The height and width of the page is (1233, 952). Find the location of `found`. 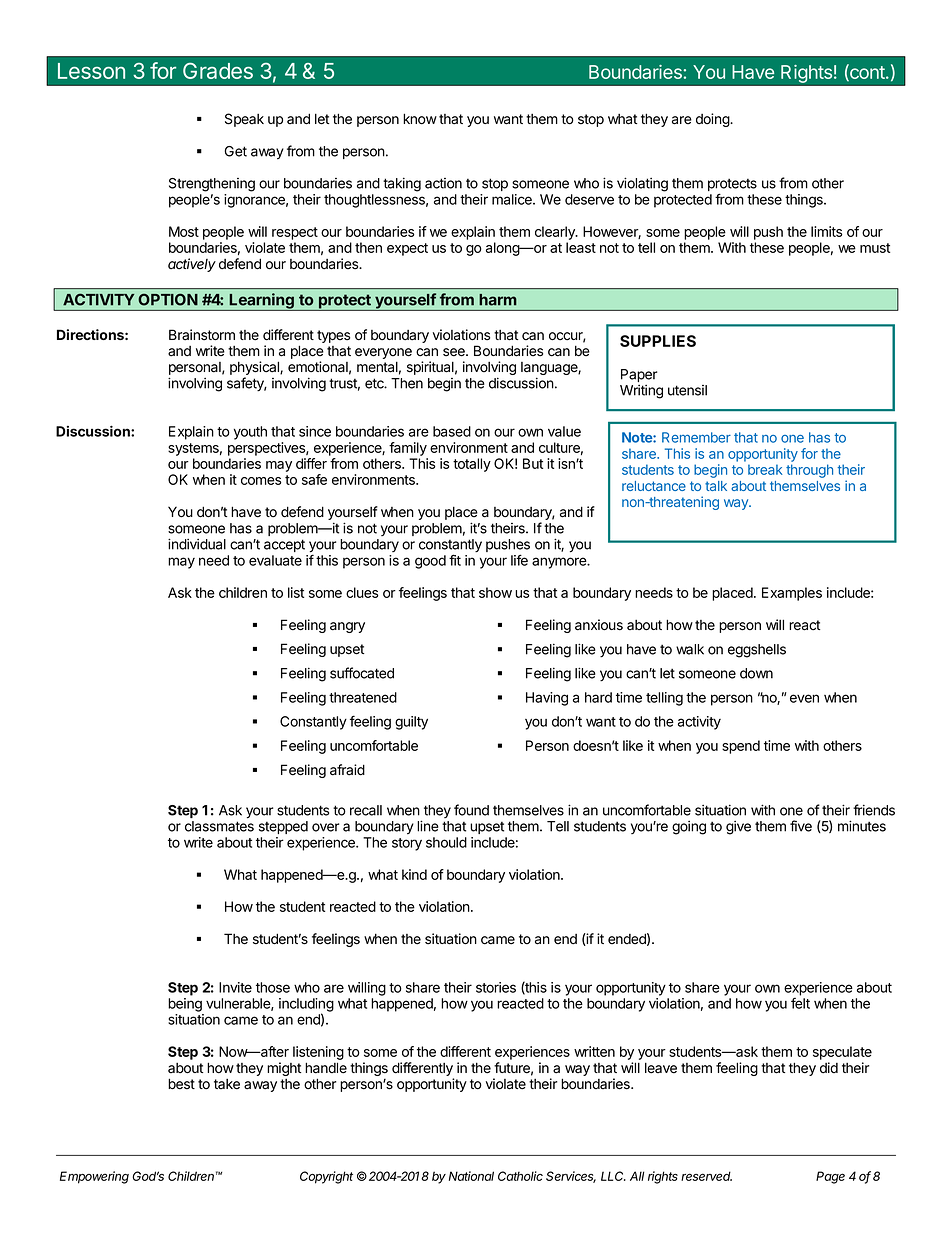

found is located at coordinates (471, 810).
